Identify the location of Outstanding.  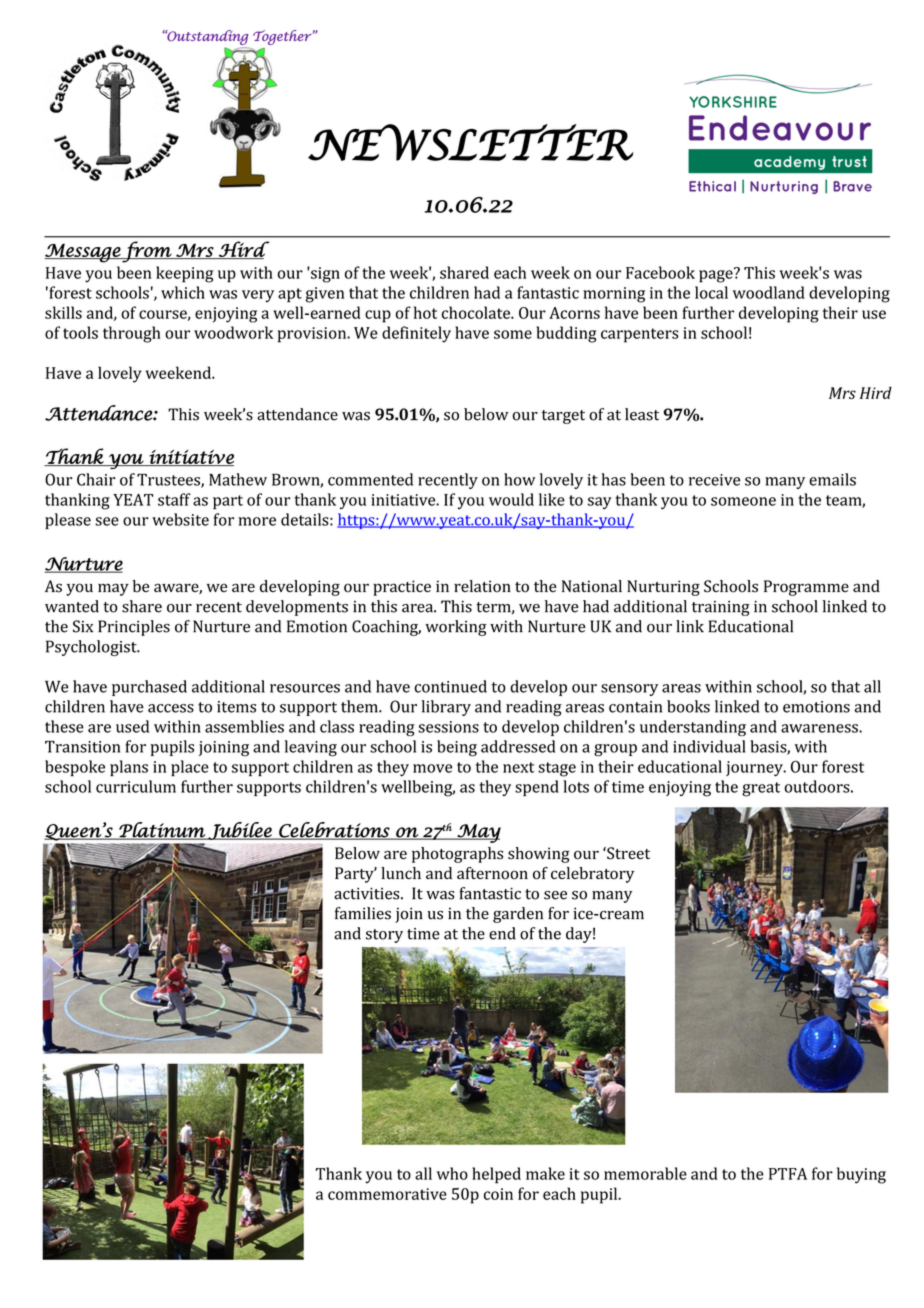
(207, 37).
